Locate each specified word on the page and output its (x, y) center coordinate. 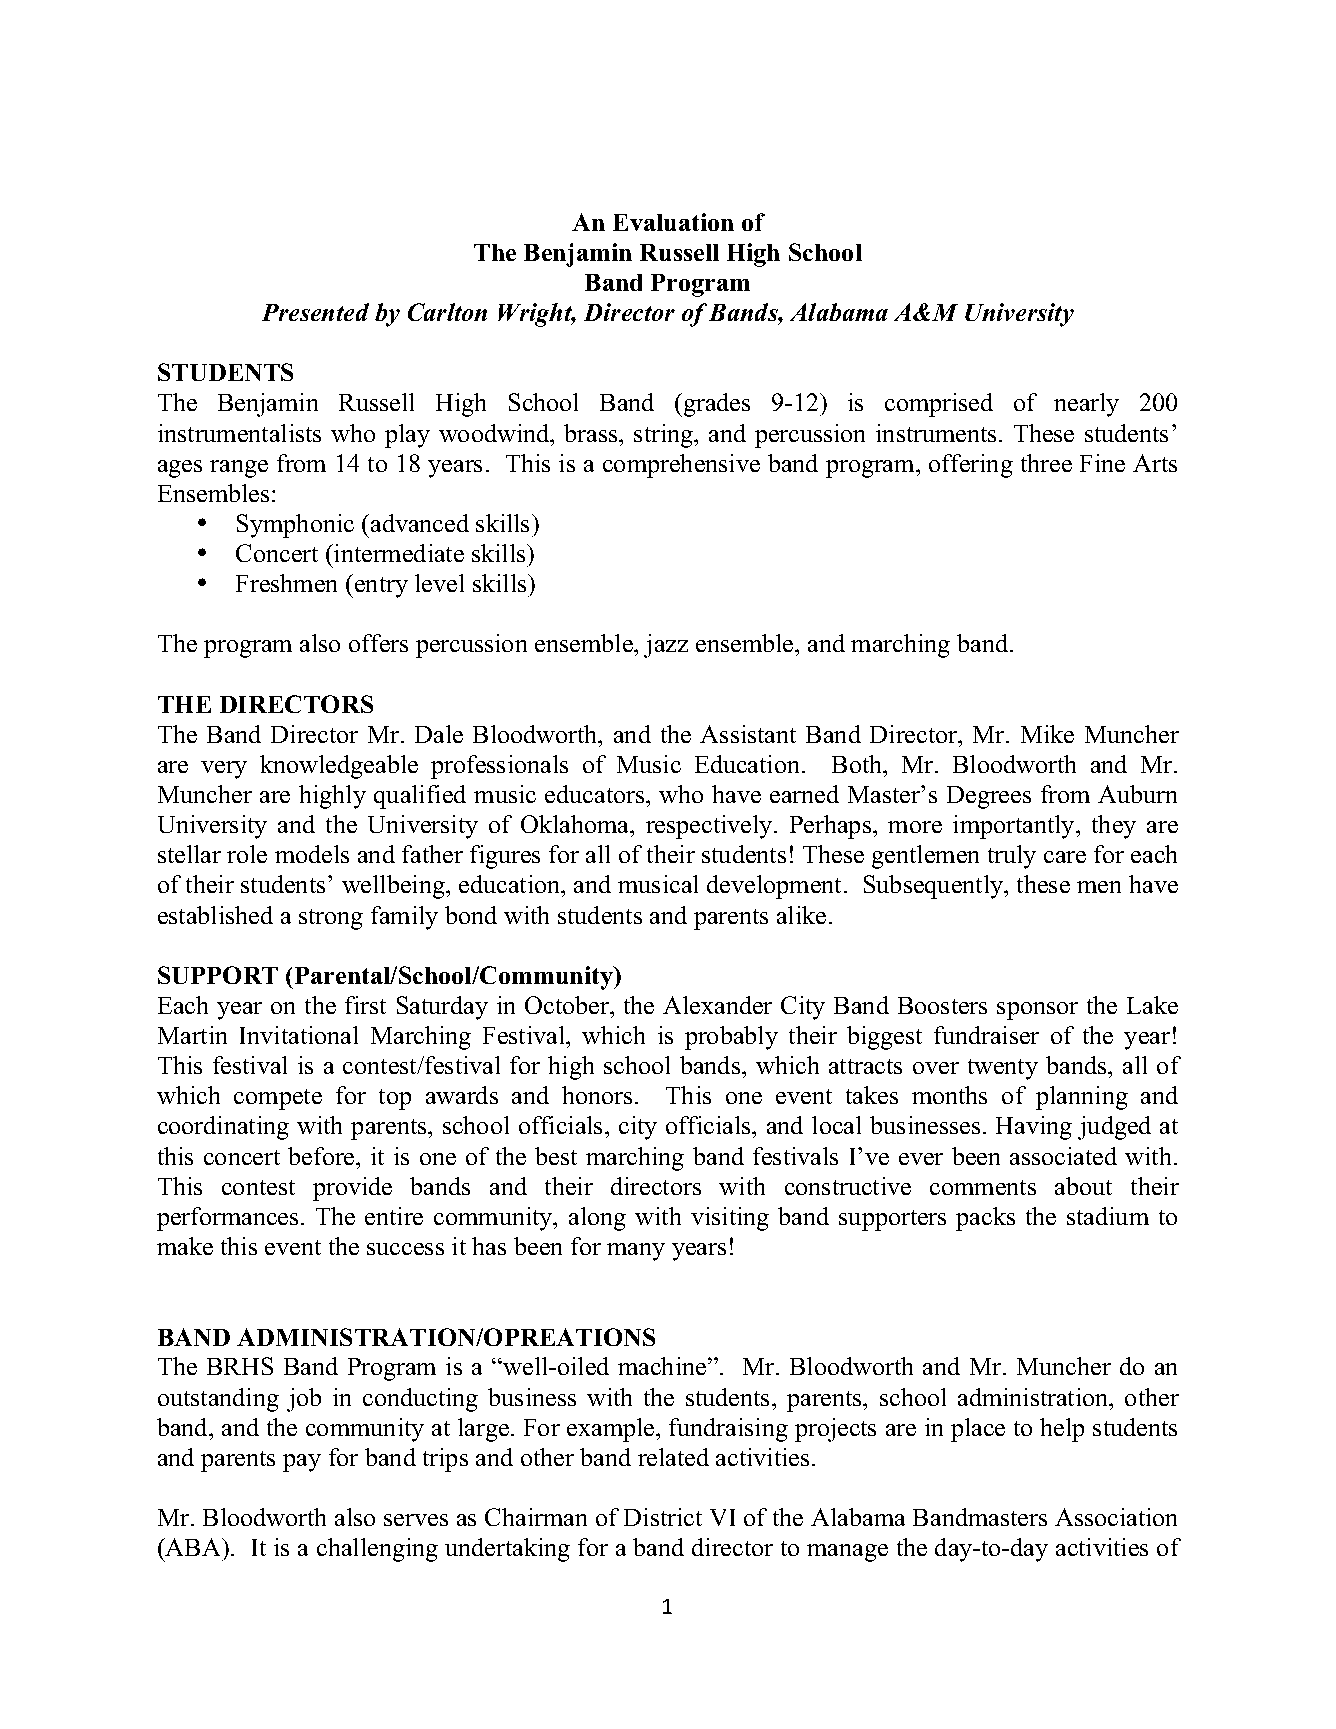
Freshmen (286, 583)
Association (1116, 1517)
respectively (710, 827)
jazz (666, 646)
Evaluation (673, 222)
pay (302, 1463)
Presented (315, 312)
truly (1012, 857)
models (312, 854)
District (663, 1517)
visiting (730, 1219)
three (1046, 463)
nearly (1086, 405)
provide (352, 1189)
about (1083, 1186)
